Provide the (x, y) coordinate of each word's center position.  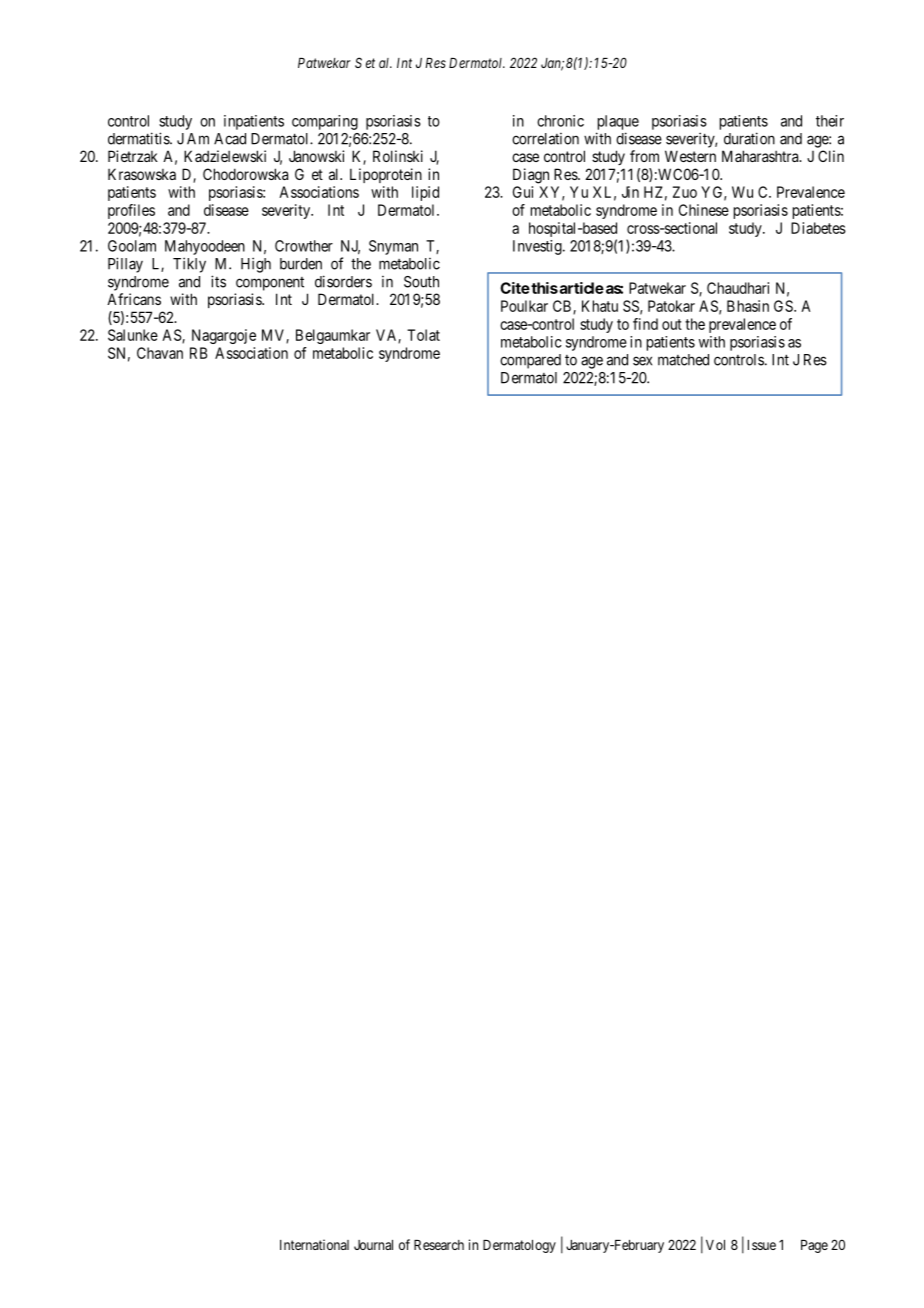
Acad (230, 139)
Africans (134, 299)
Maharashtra (761, 156)
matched (683, 360)
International (314, 1244)
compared (530, 361)
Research (439, 1245)
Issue (762, 1245)
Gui (523, 192)
